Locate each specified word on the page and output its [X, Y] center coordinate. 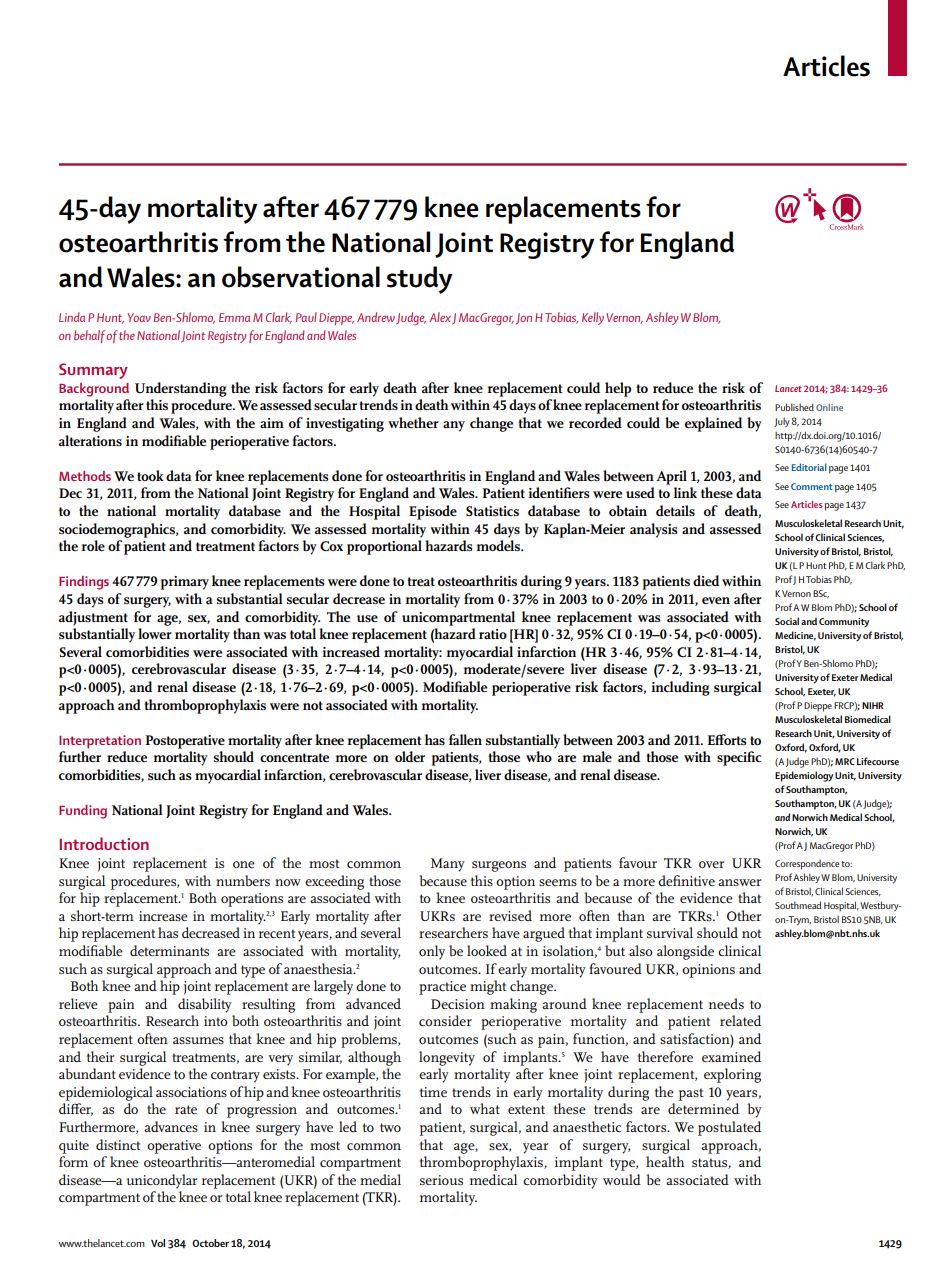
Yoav [139, 317]
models [499, 545]
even [716, 600]
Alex [440, 317]
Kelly [593, 318]
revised [510, 915]
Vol [158, 1243]
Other [744, 915]
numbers [243, 880]
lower [155, 633]
